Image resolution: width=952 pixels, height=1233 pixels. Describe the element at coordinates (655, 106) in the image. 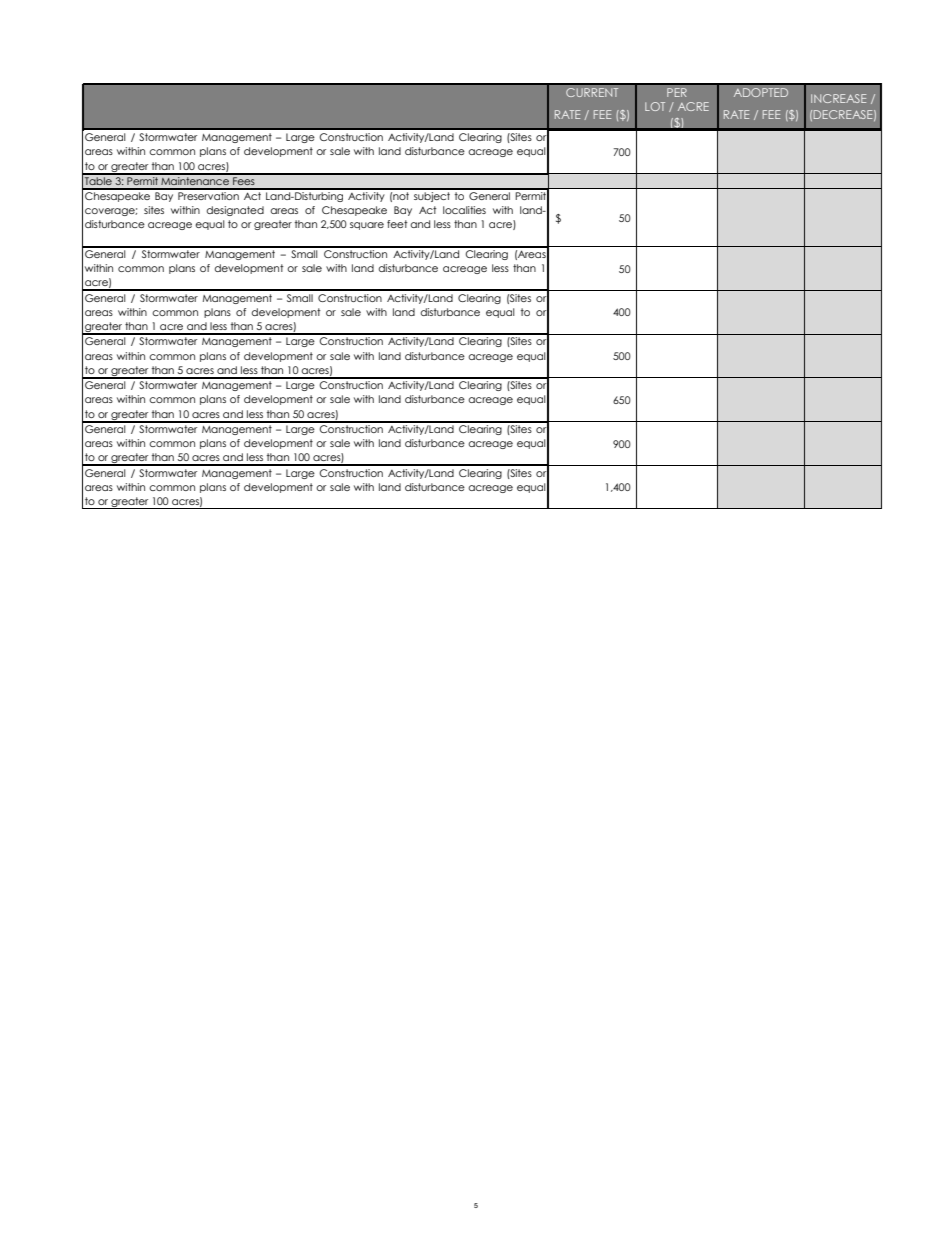

I see `LOT` at that location.
